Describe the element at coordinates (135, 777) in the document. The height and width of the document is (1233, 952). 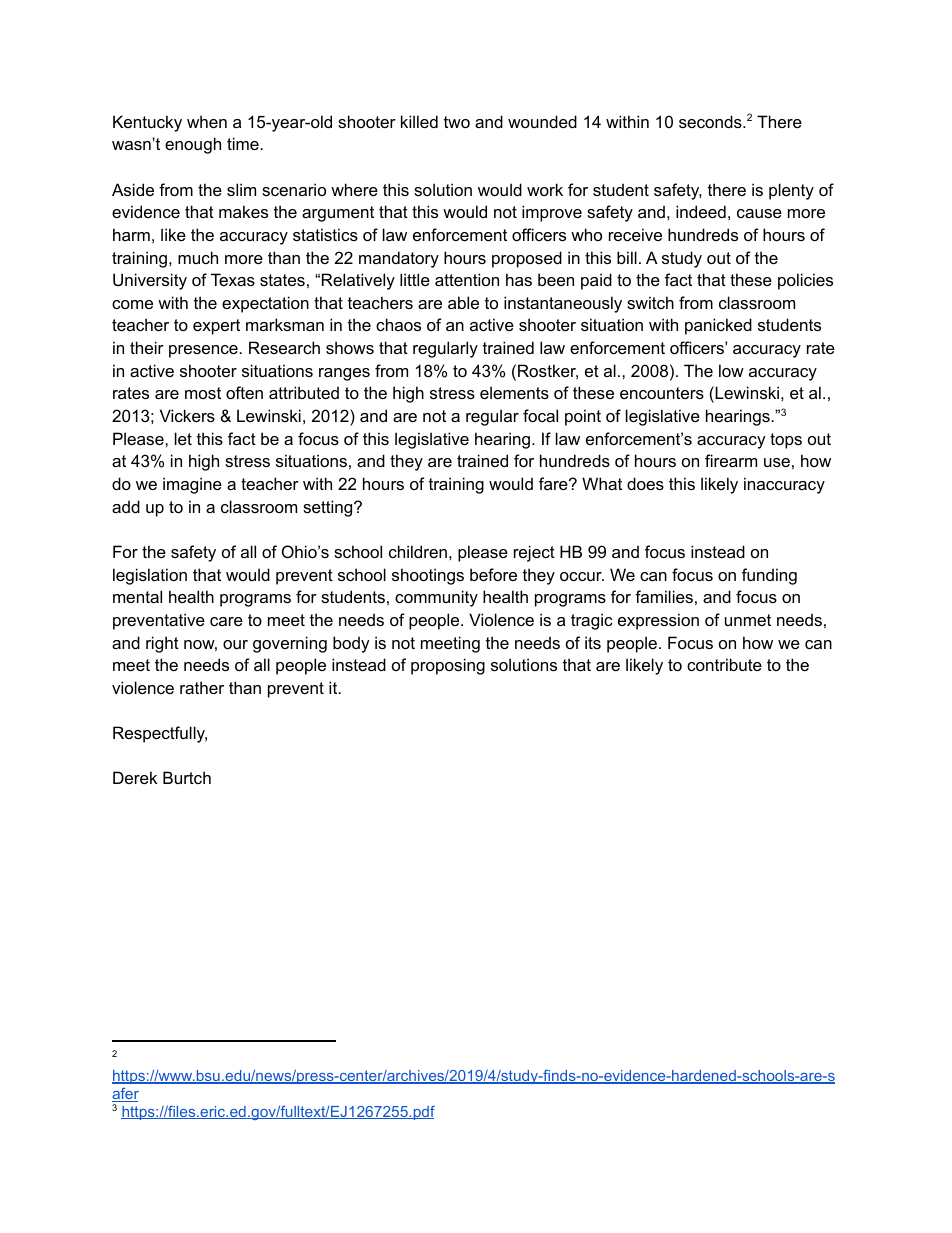
I see `Derek` at that location.
